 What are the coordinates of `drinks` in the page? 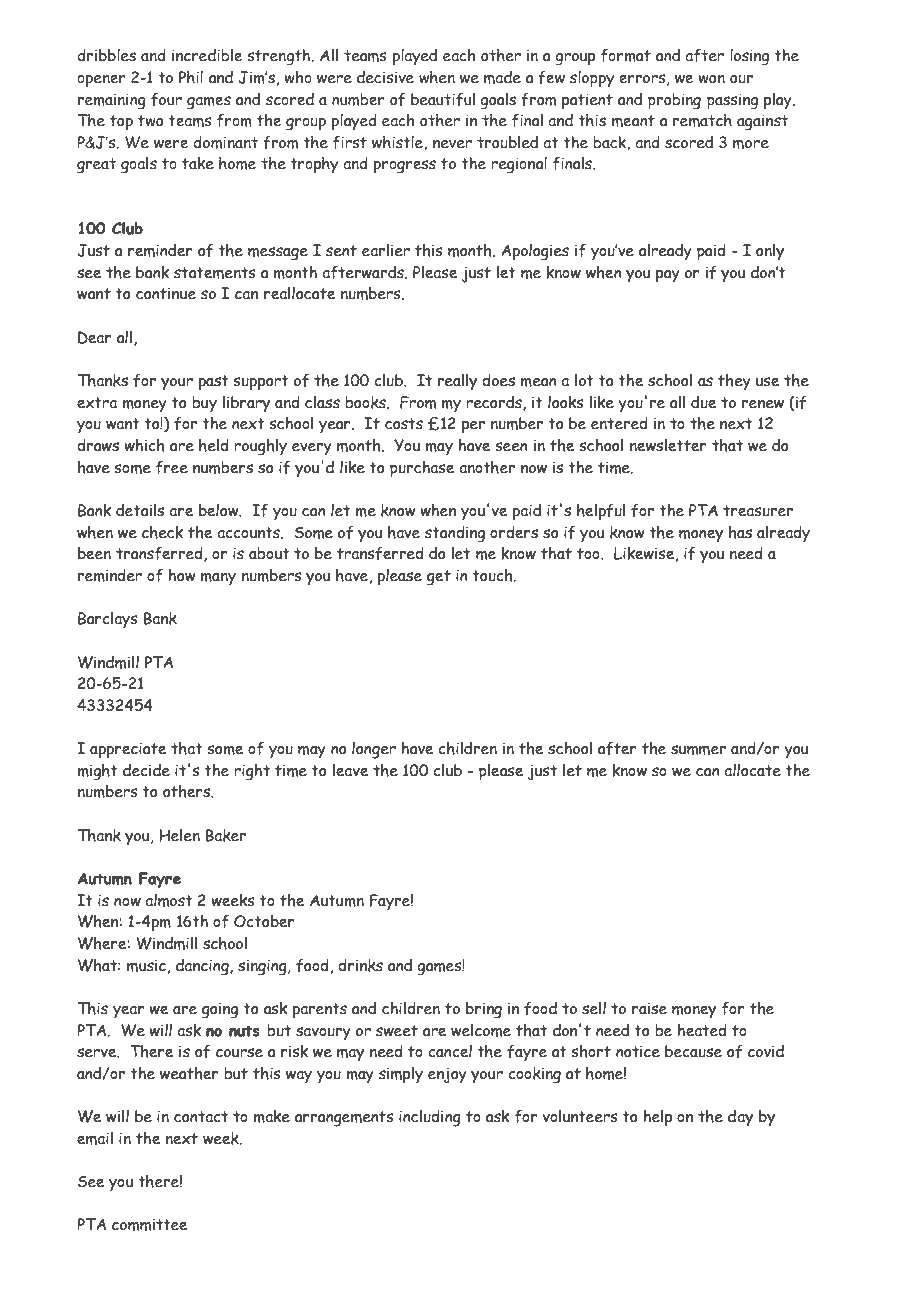 It's located at (360, 965).
